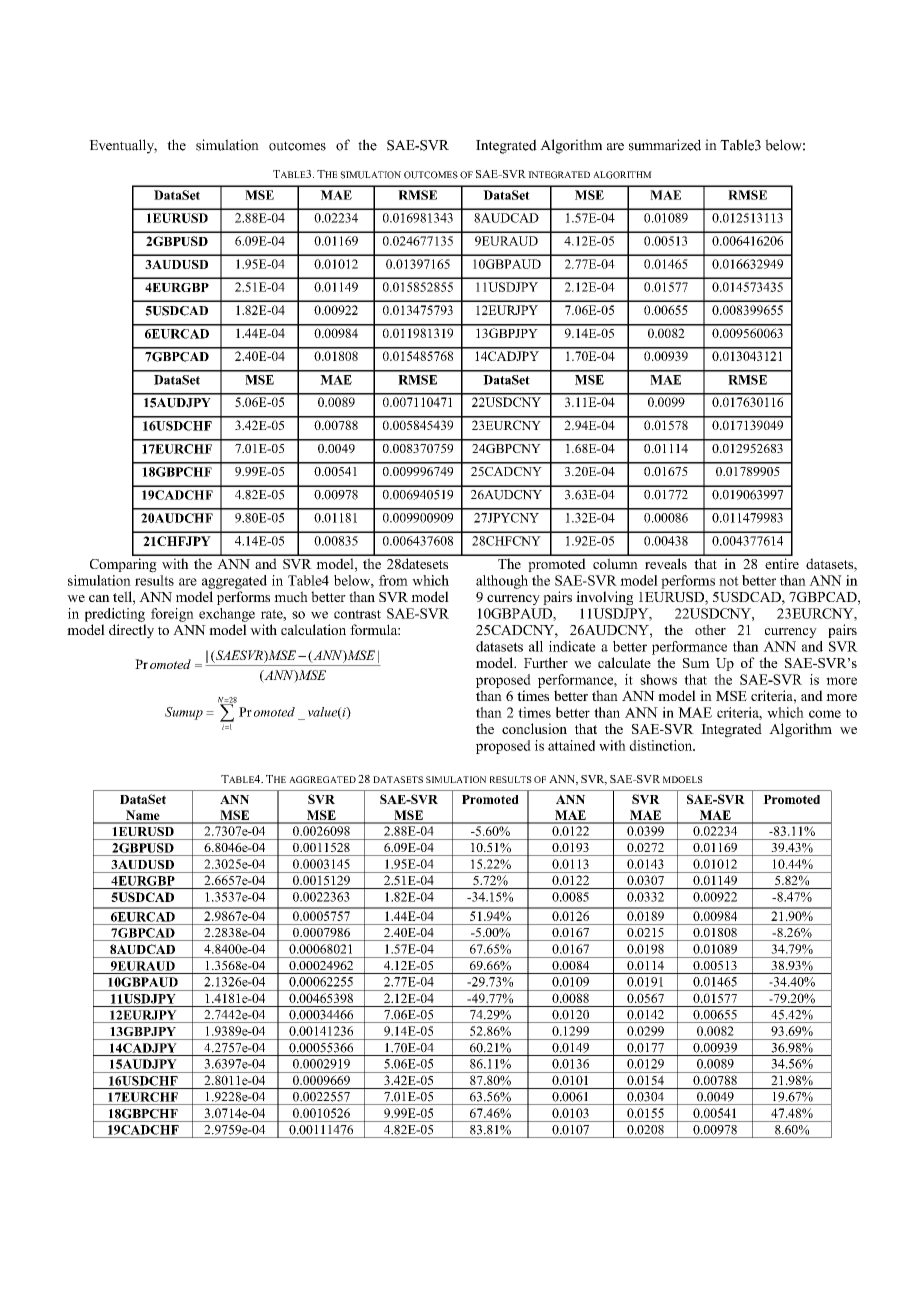 Image resolution: width=924 pixels, height=1308 pixels. Describe the element at coordinates (624, 662) in the document. I see `calculate` at that location.
